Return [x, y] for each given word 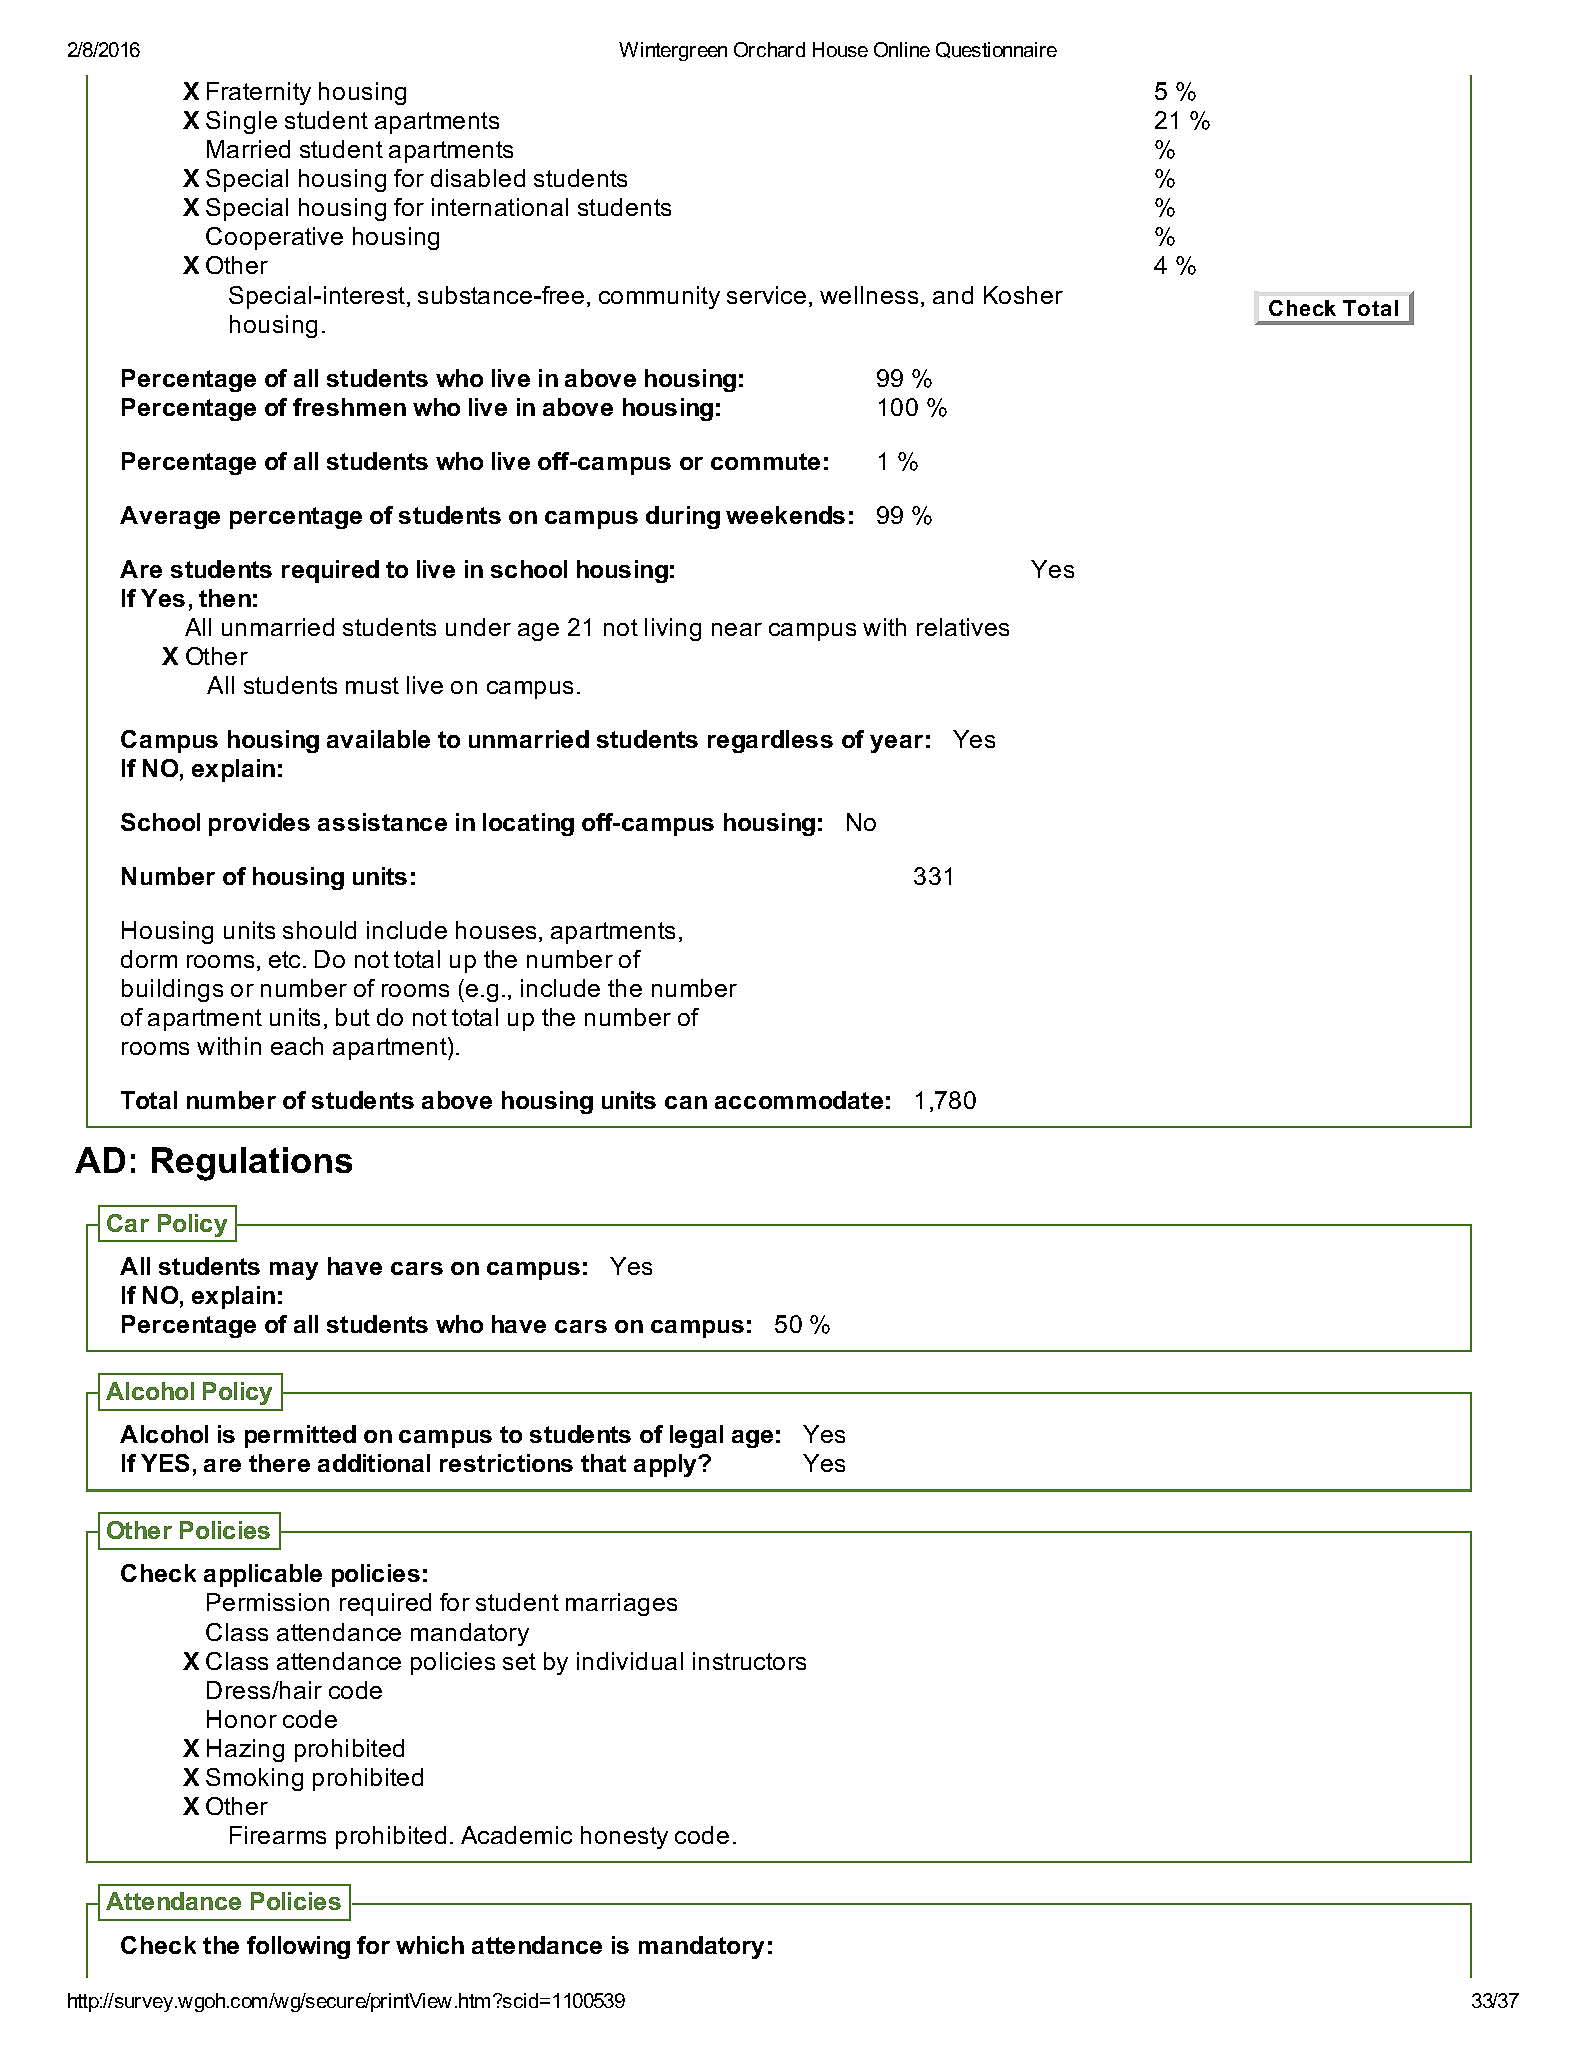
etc [286, 959]
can [686, 1102]
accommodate [799, 1100]
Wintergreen [673, 51]
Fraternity [259, 93]
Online [902, 49]
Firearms [278, 1835]
